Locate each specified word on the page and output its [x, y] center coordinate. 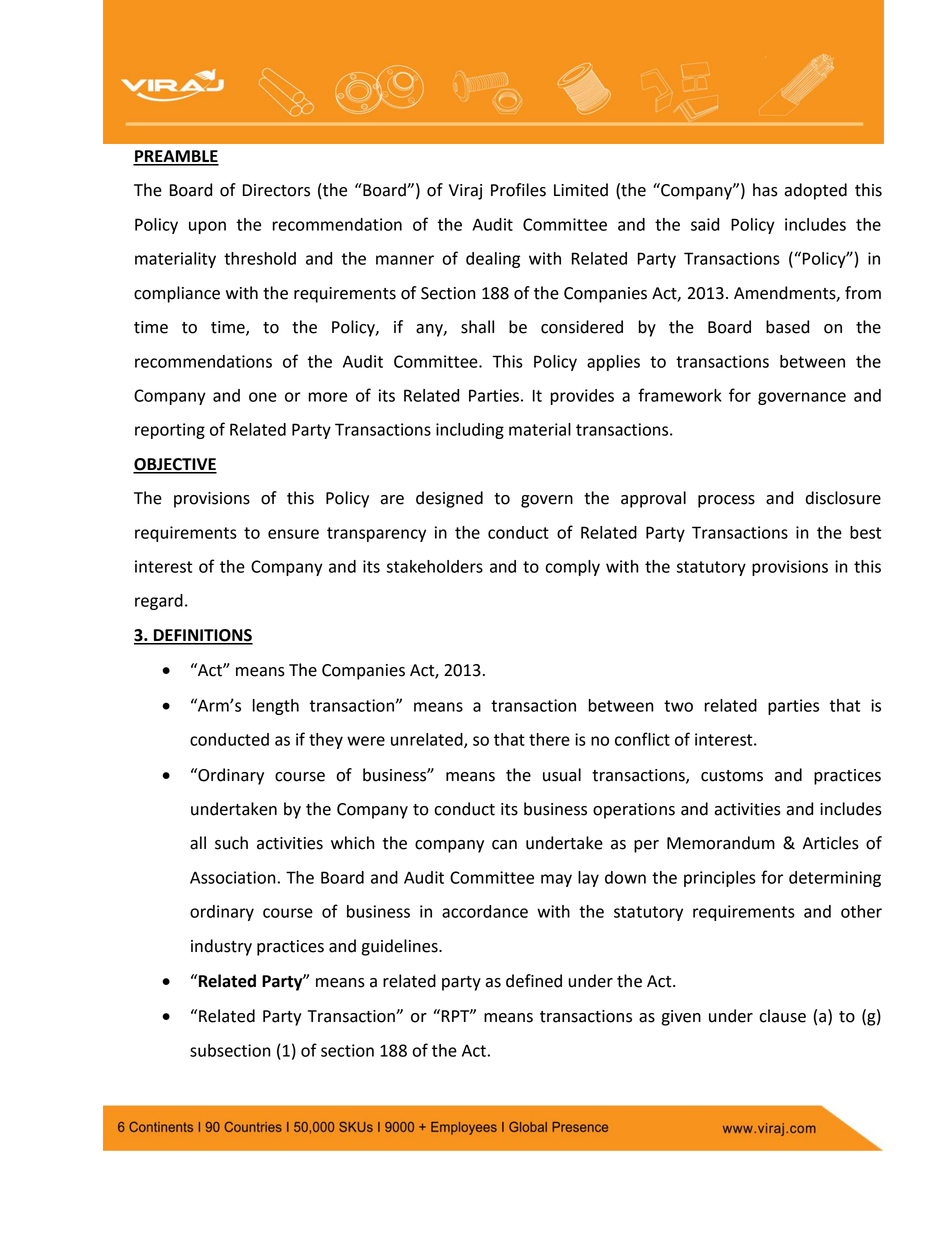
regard [159, 602]
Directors [276, 190]
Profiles [518, 190]
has [765, 190]
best [865, 532]
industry [221, 947]
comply [572, 568]
